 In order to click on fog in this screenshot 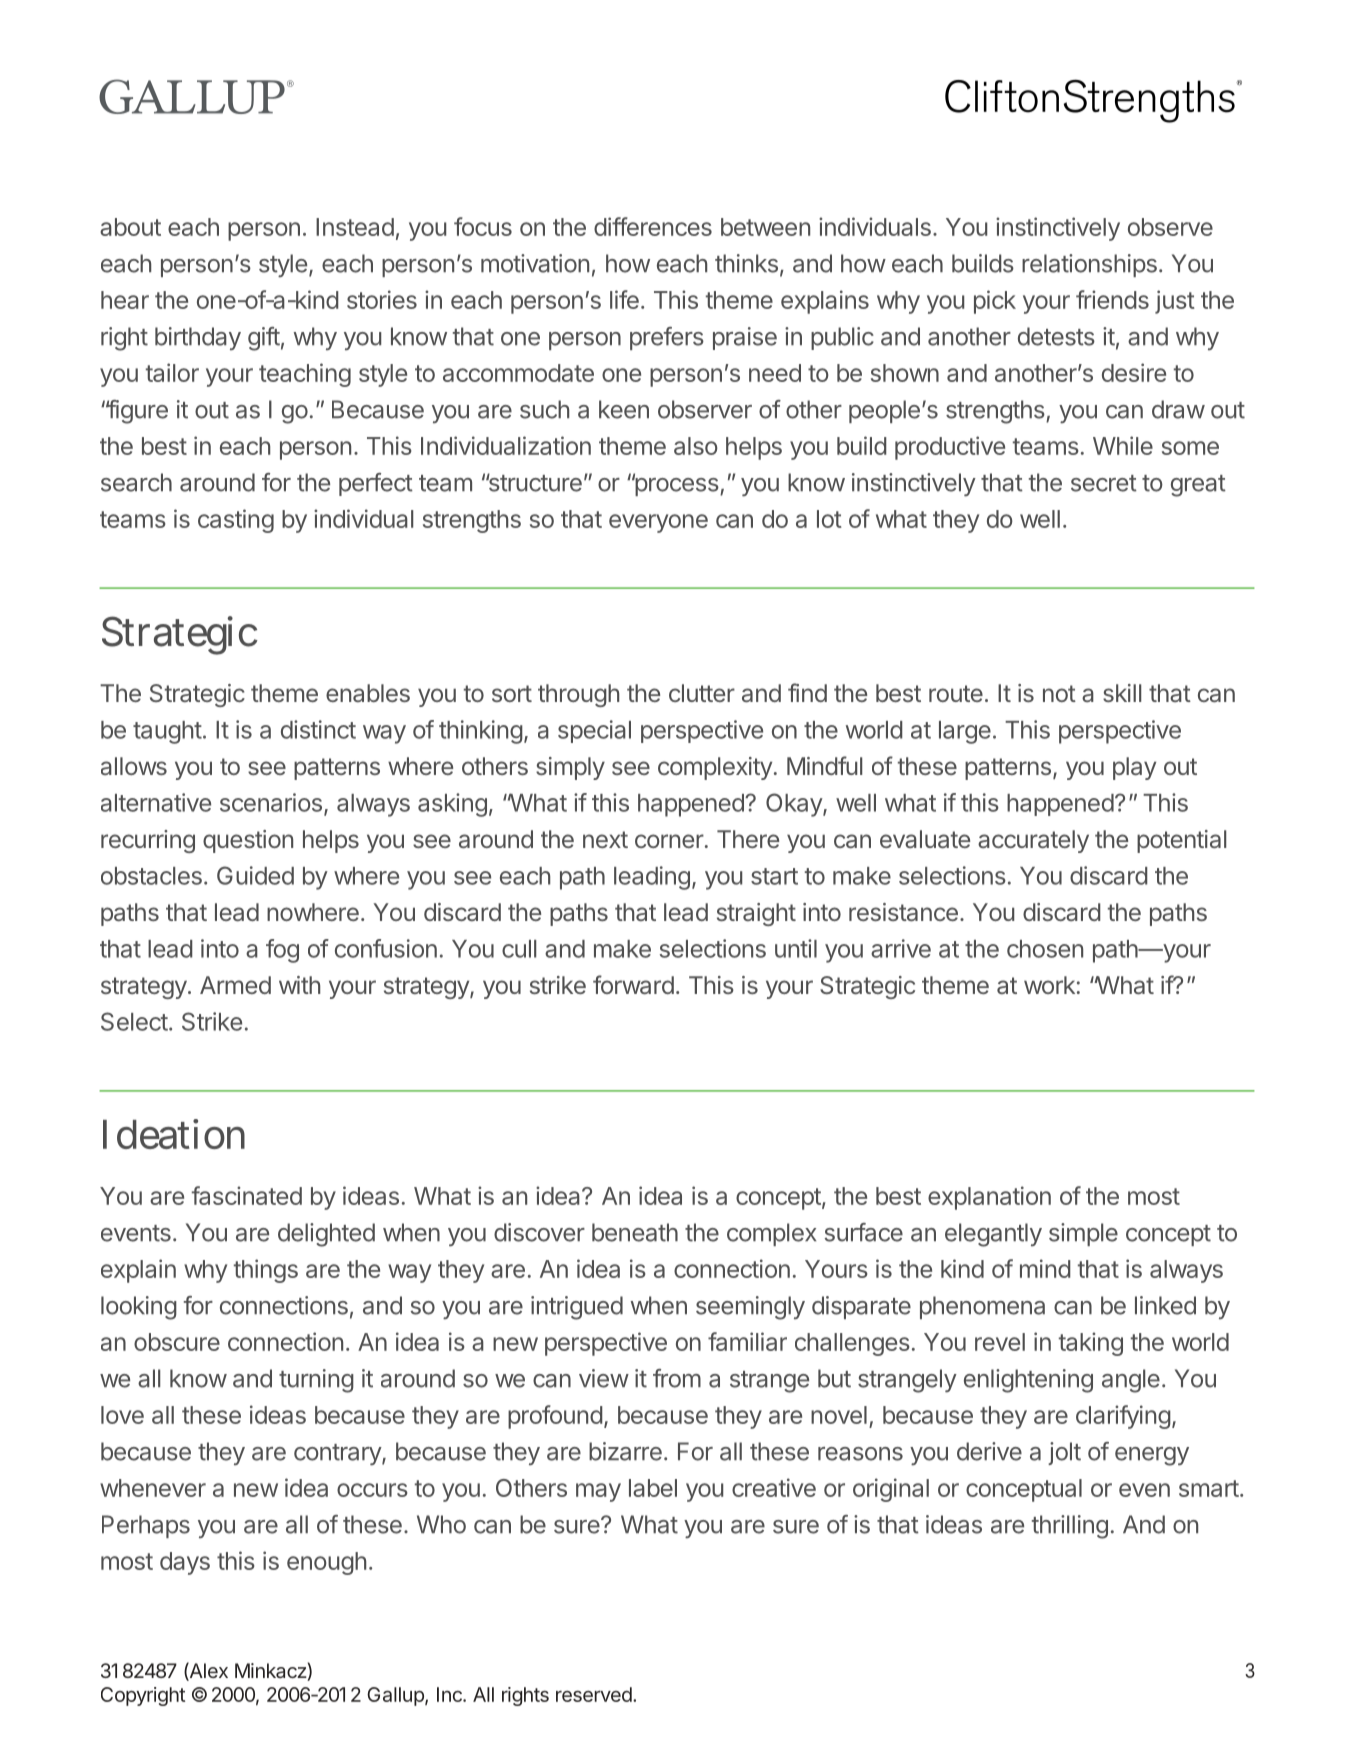, I will do `click(282, 951)`.
